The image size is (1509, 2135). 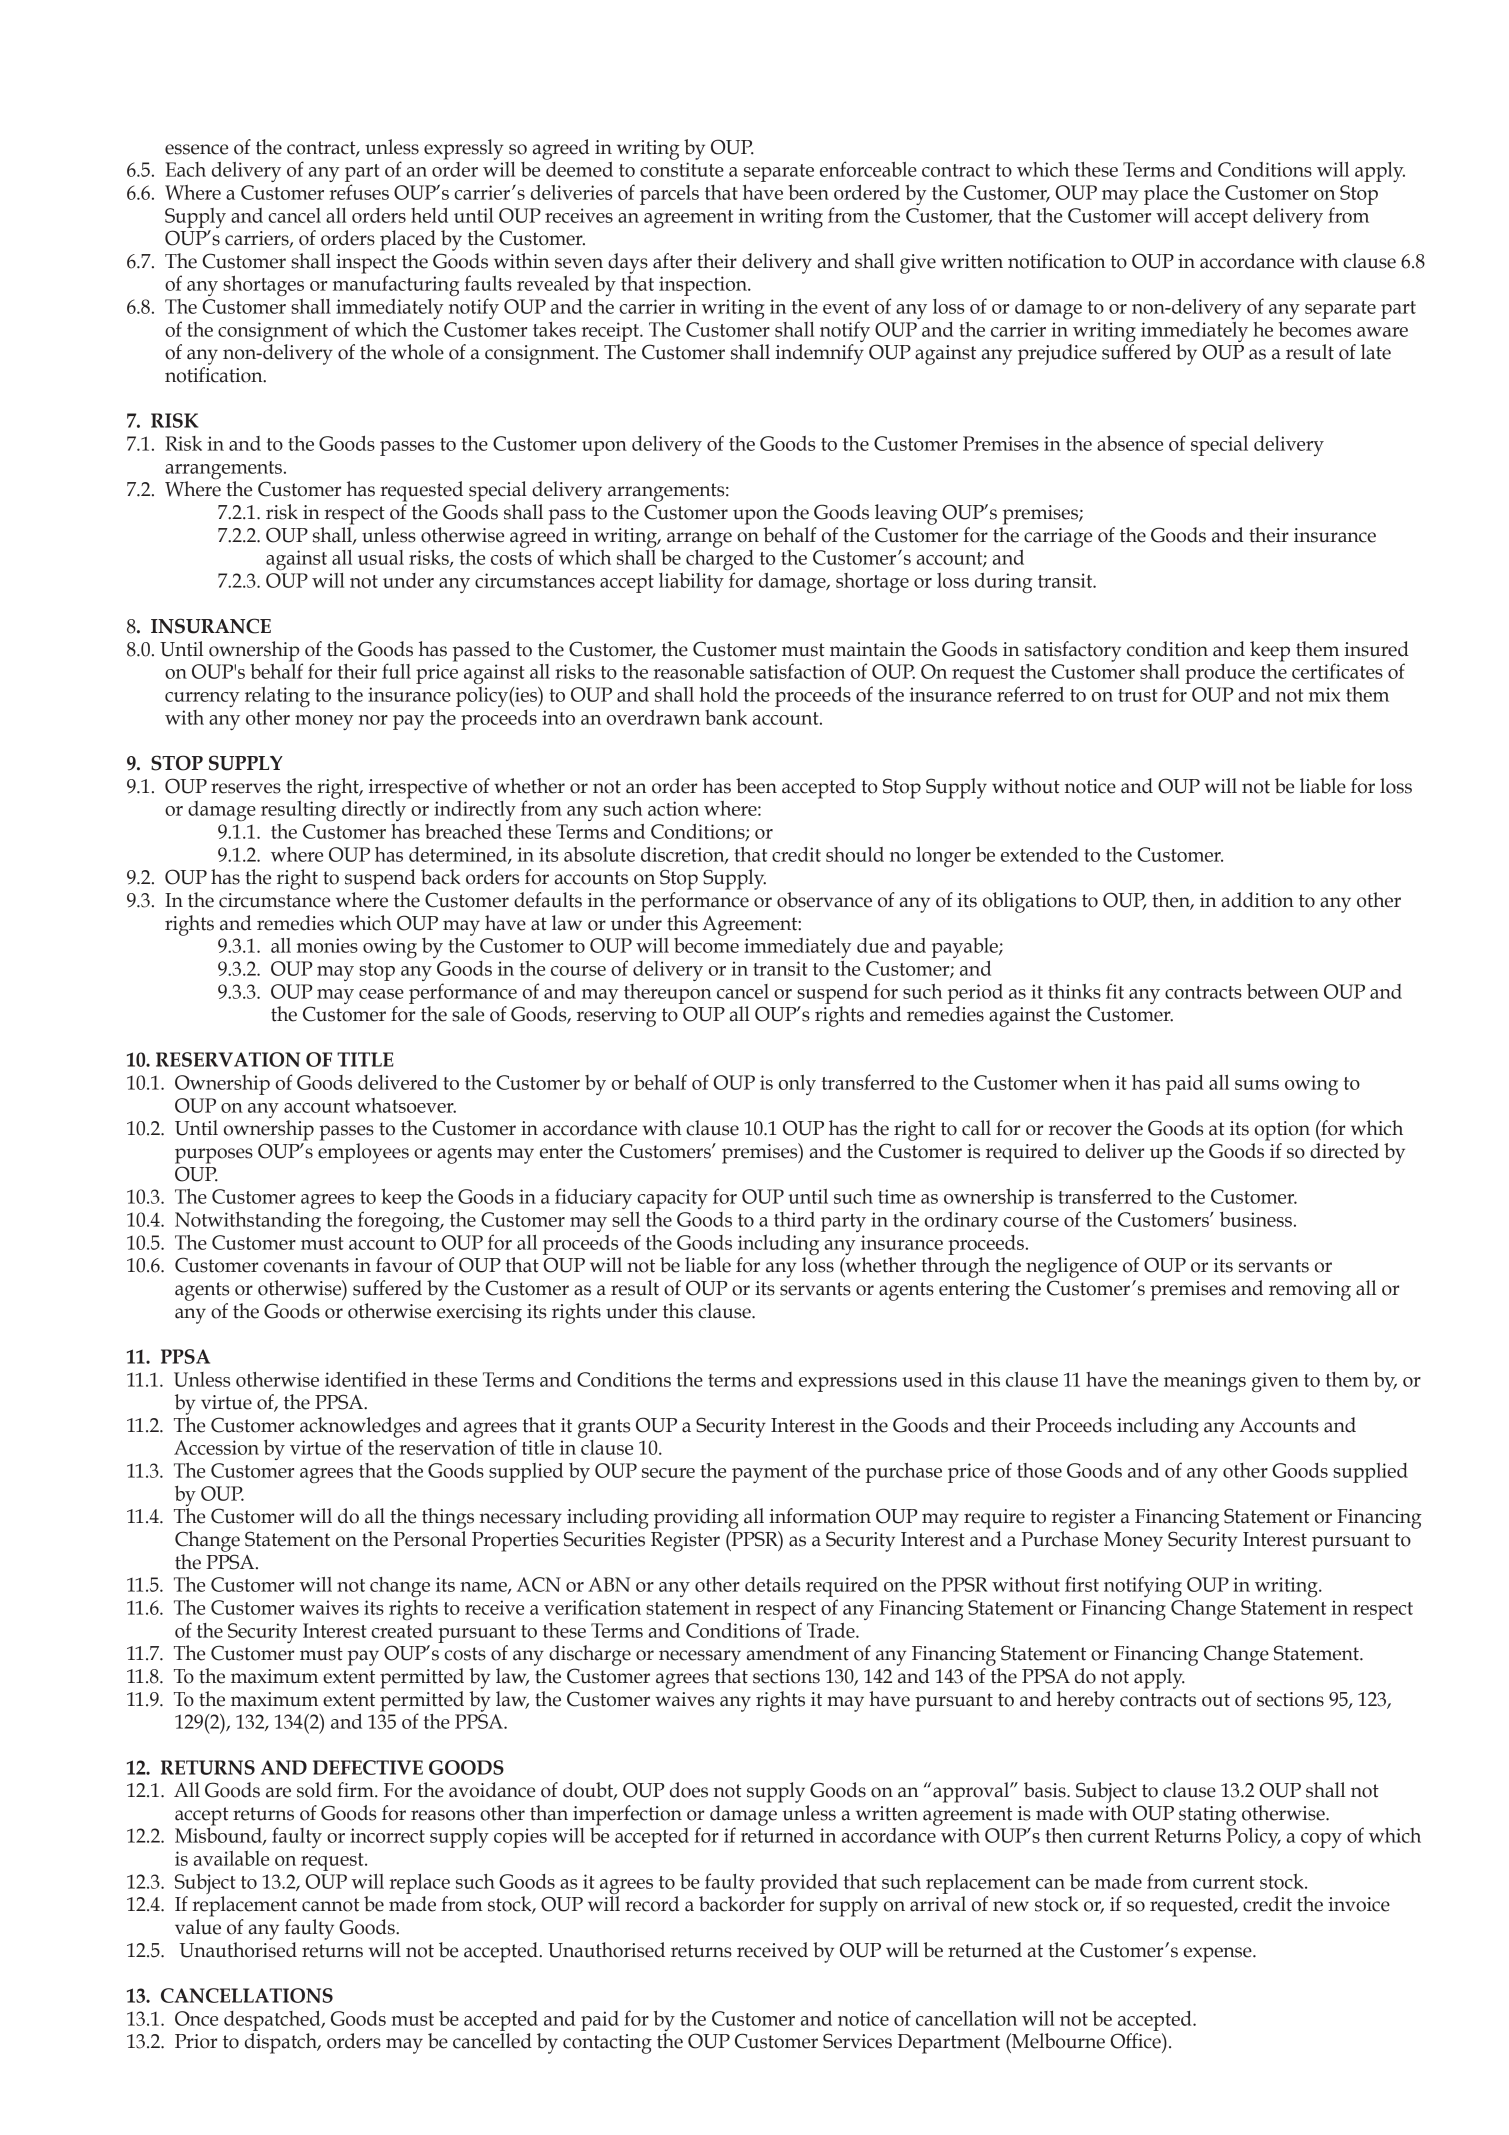 What do you see at coordinates (1257, 1085) in the screenshot?
I see `sums` at bounding box center [1257, 1085].
